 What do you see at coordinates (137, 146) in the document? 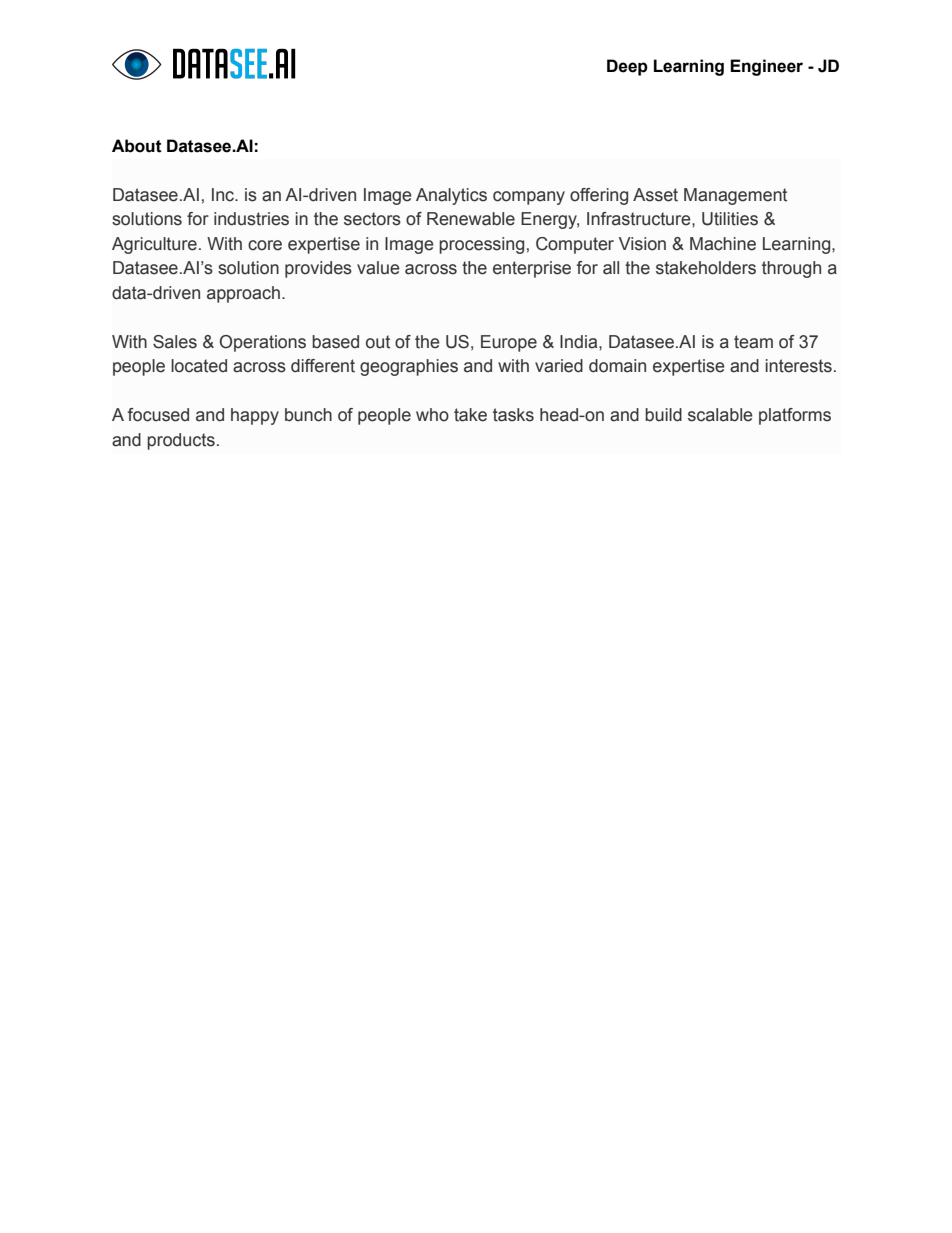
I see `About` at bounding box center [137, 146].
